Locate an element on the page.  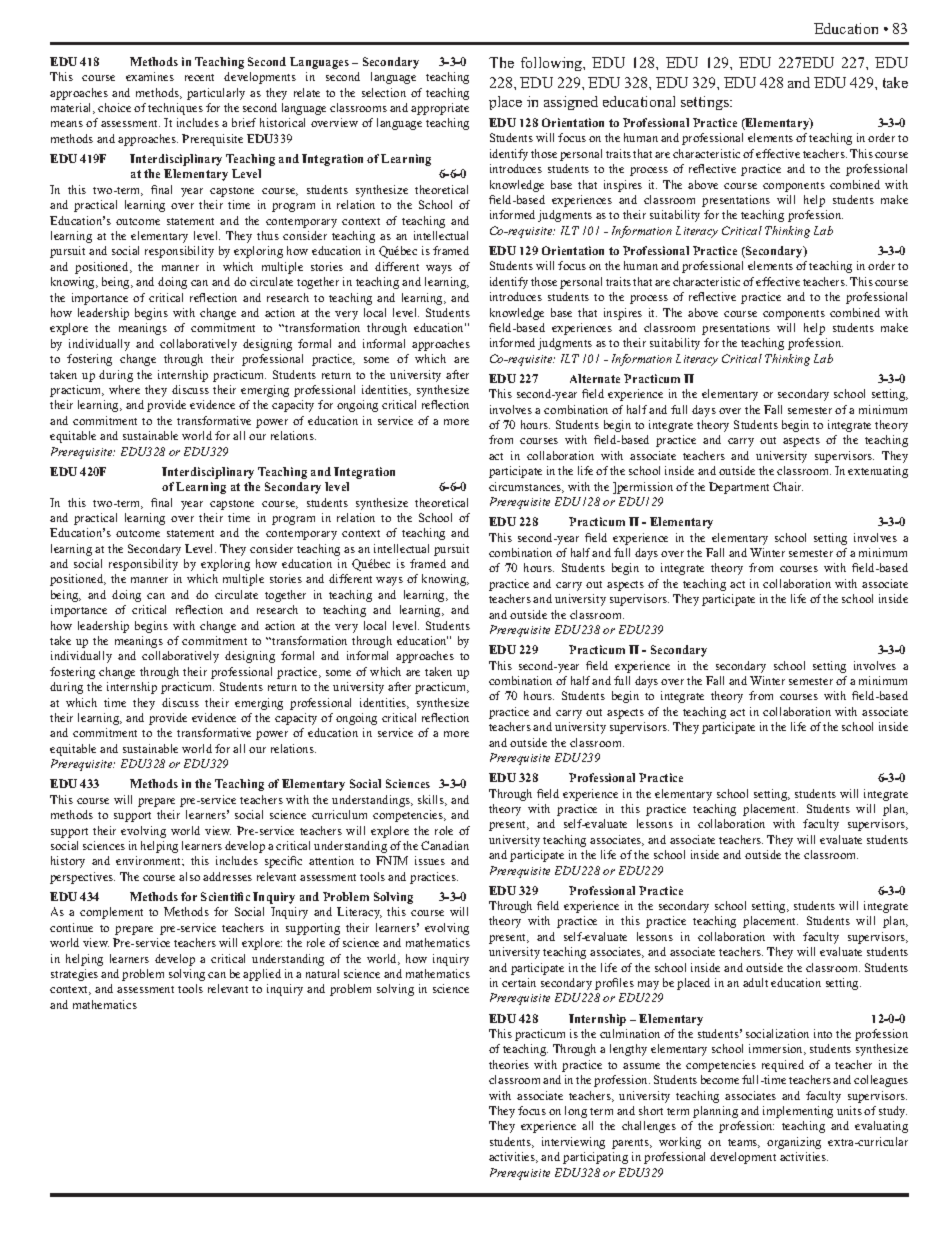
appropriate is located at coordinates (440, 109).
